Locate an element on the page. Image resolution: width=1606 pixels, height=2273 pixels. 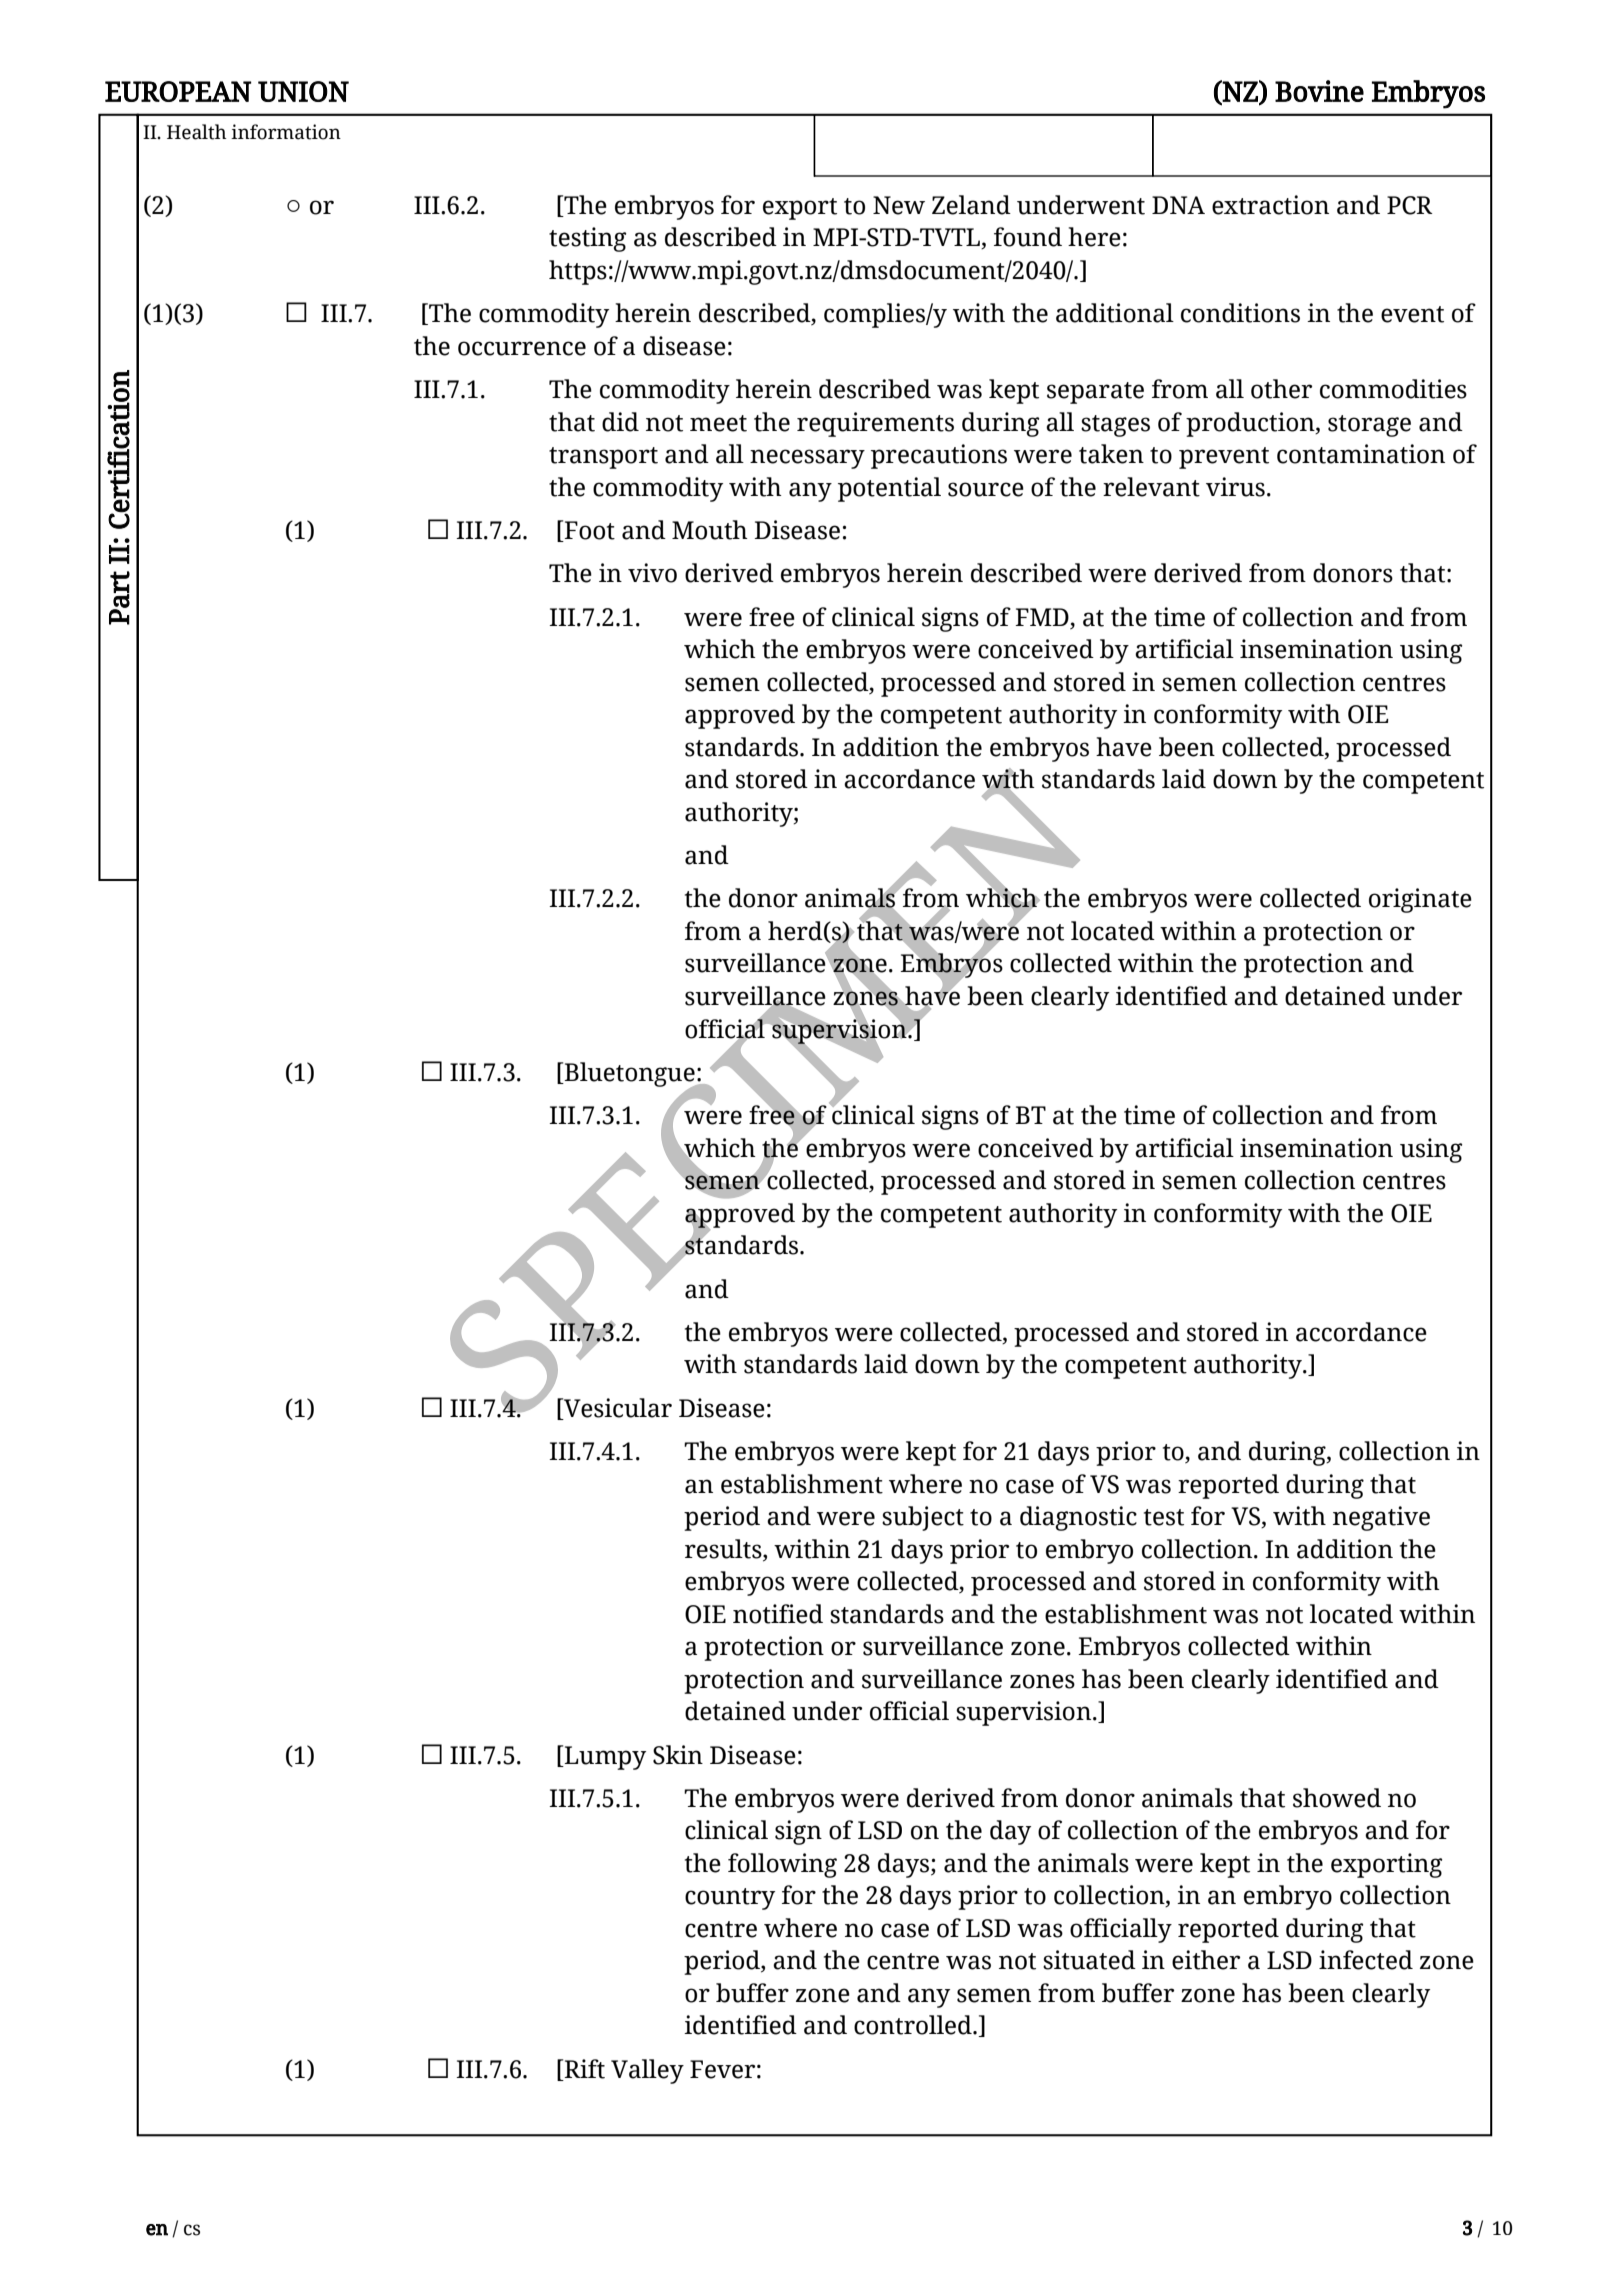
originate is located at coordinates (1420, 900).
